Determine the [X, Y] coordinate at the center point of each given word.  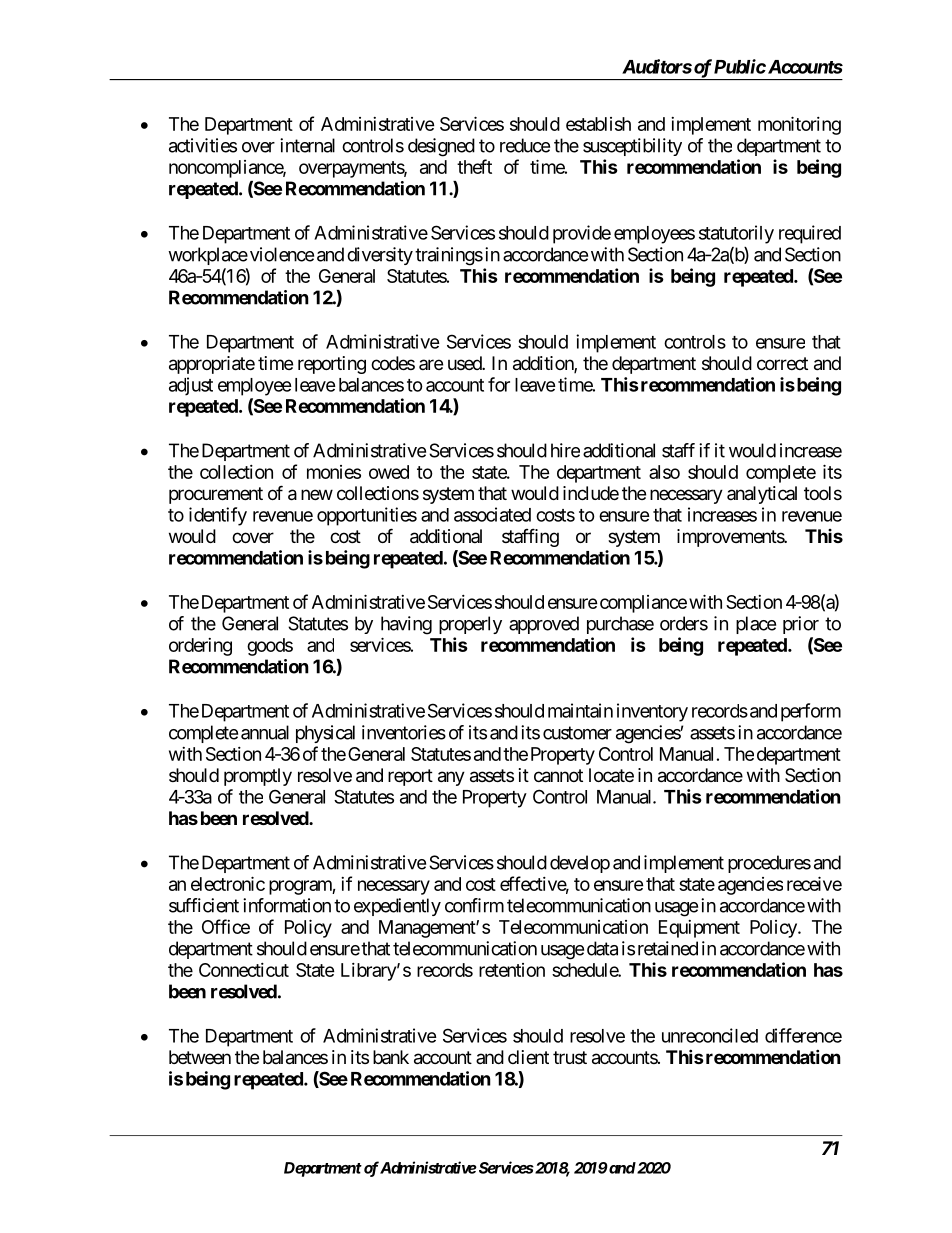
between [200, 1057]
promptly [258, 777]
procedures [769, 864]
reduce [525, 145]
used [465, 363]
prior [801, 625]
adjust [191, 386]
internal [307, 145]
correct [782, 363]
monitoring [799, 125]
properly [470, 625]
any [451, 778]
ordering [200, 647]
